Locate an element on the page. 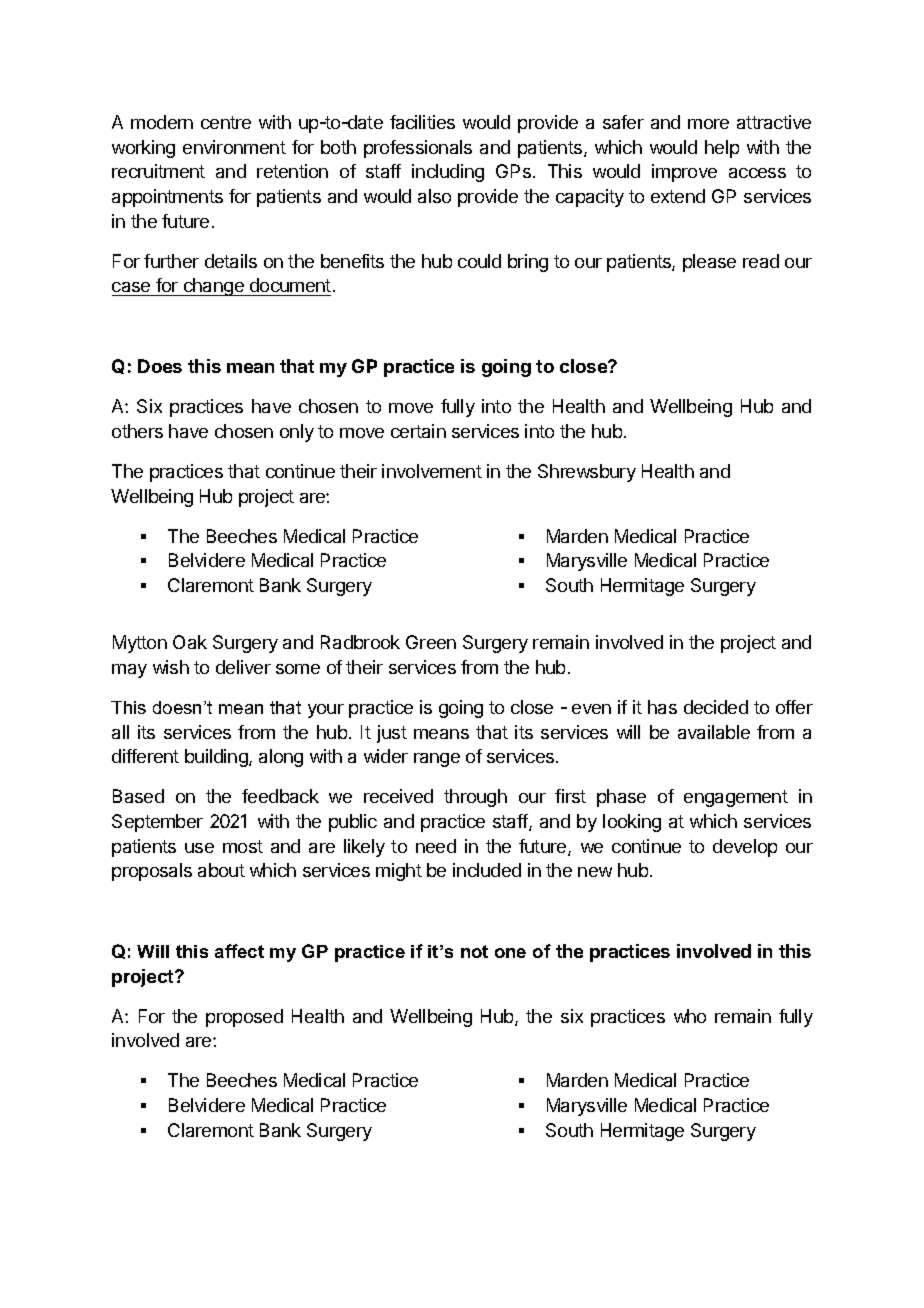 The image size is (924, 1308). proposed is located at coordinates (244, 1018).
